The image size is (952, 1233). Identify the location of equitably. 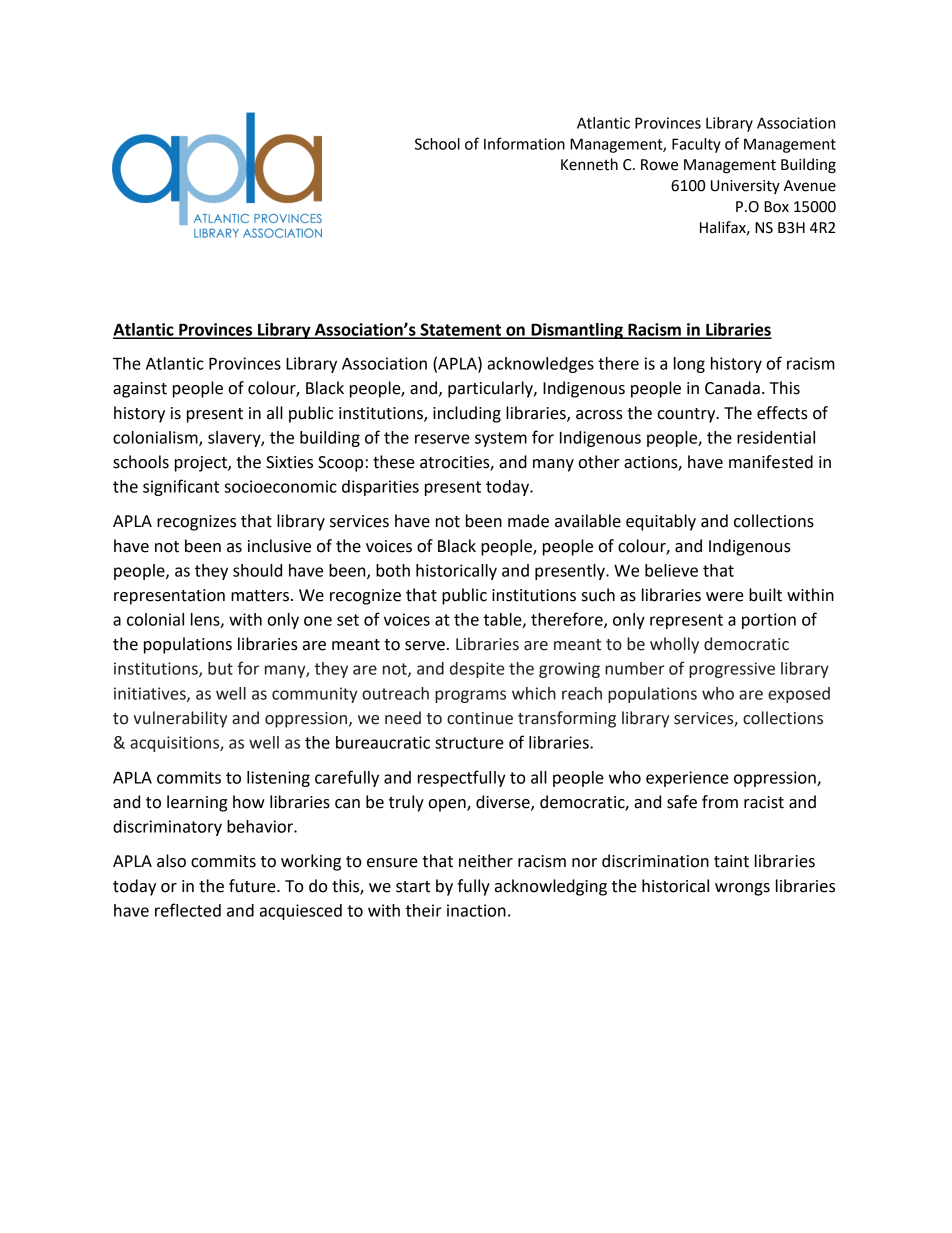
(661, 522).
